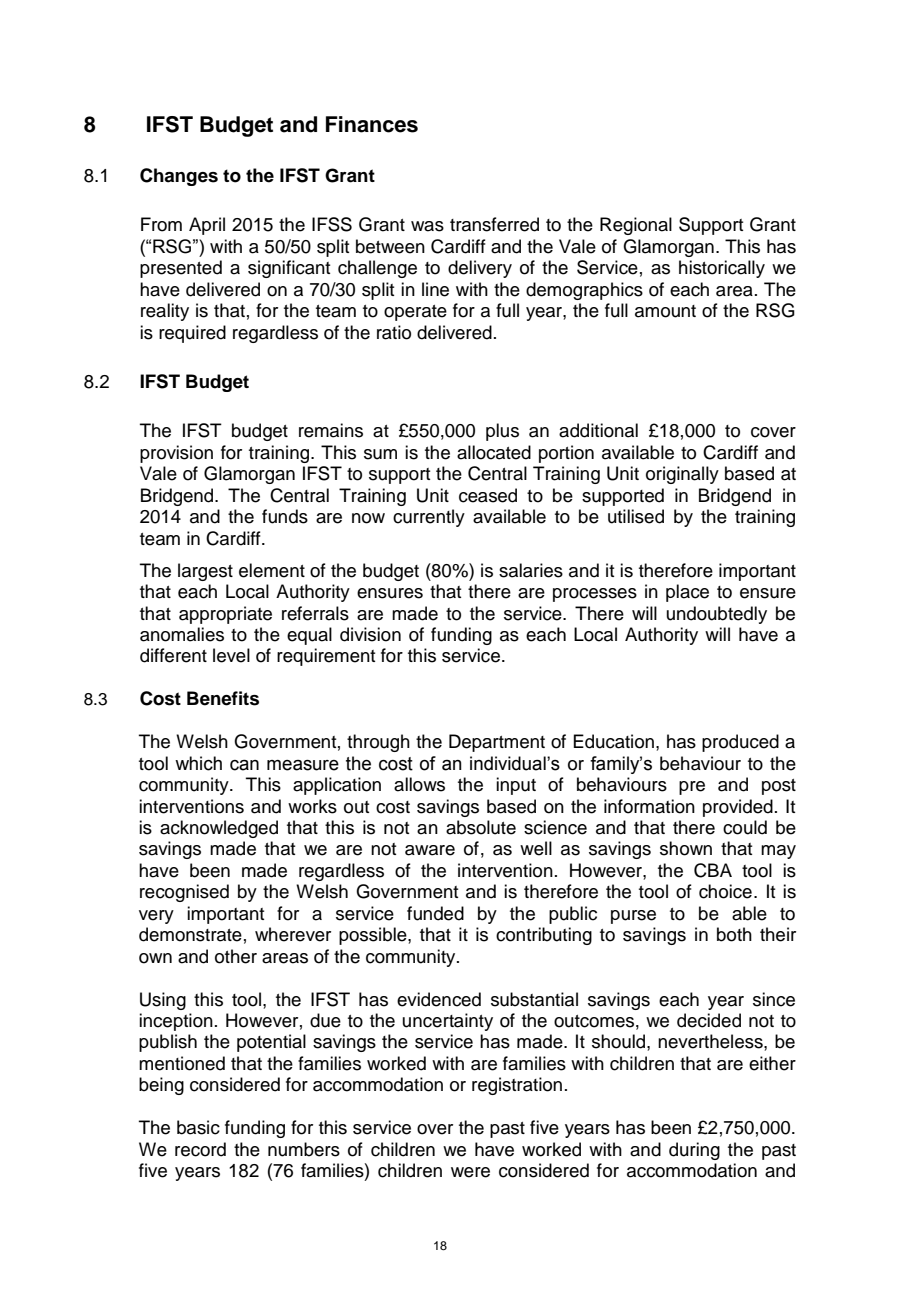  Describe the element at coordinates (219, 829) in the screenshot. I see `acknowledged` at that location.
